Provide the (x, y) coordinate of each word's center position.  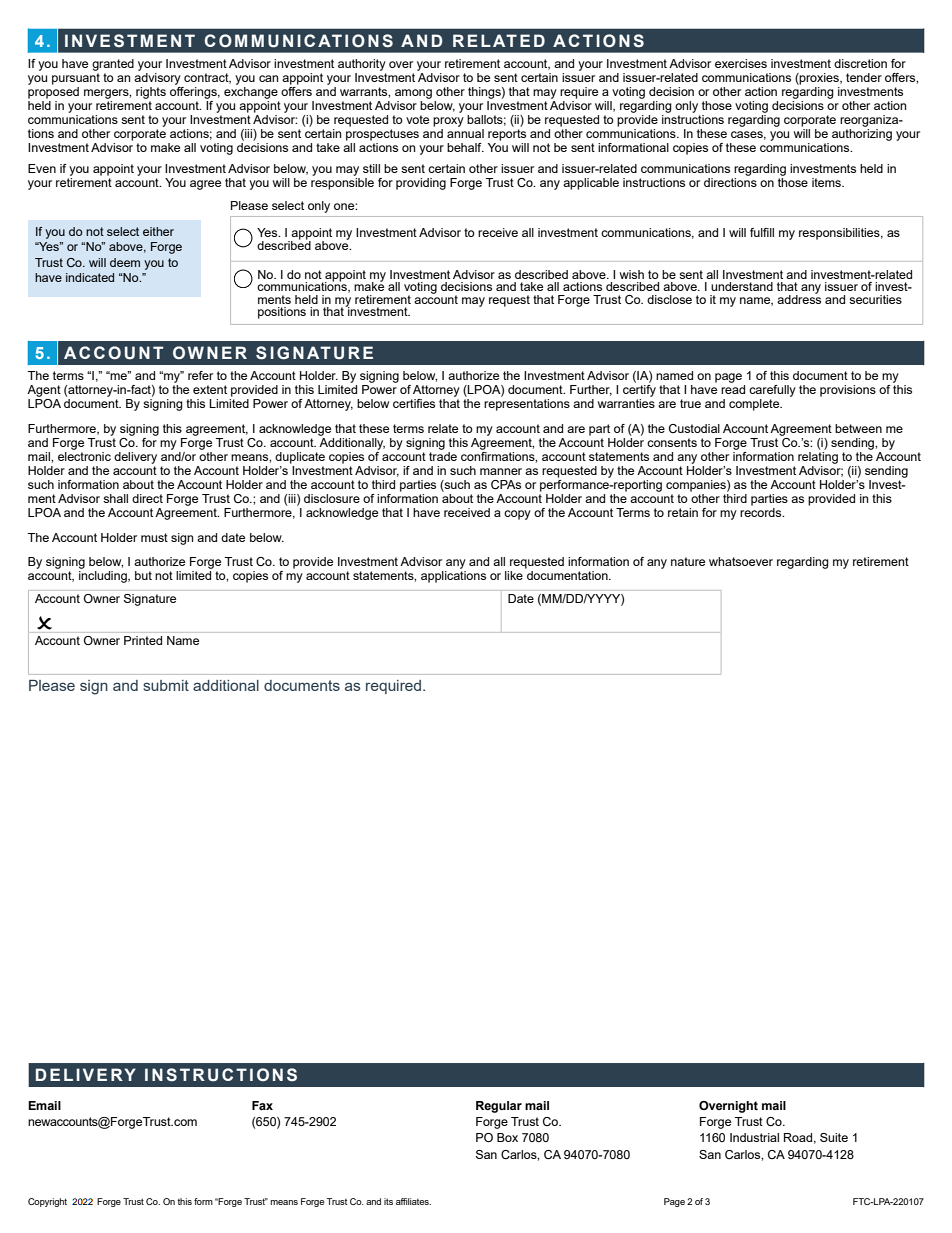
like (514, 575)
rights (151, 93)
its (388, 1201)
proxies (819, 79)
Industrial (754, 1137)
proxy (448, 122)
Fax (262, 1105)
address (799, 298)
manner (501, 471)
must (154, 537)
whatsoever (741, 561)
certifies (414, 403)
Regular (499, 1107)
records (762, 512)
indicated (90, 277)
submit (166, 685)
